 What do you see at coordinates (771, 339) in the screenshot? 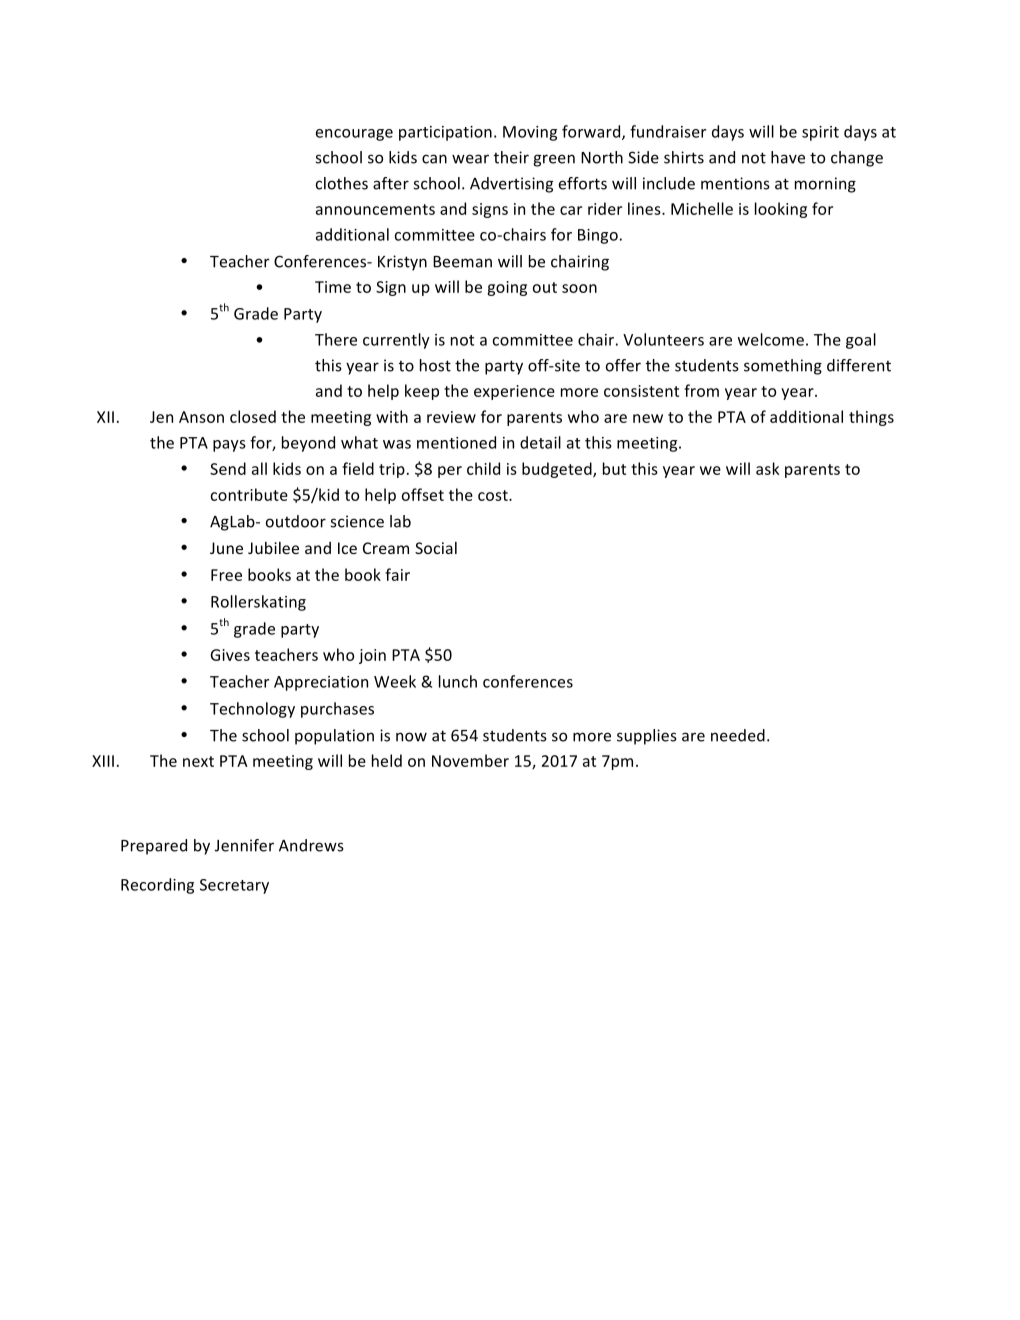
I see `welcome` at bounding box center [771, 339].
